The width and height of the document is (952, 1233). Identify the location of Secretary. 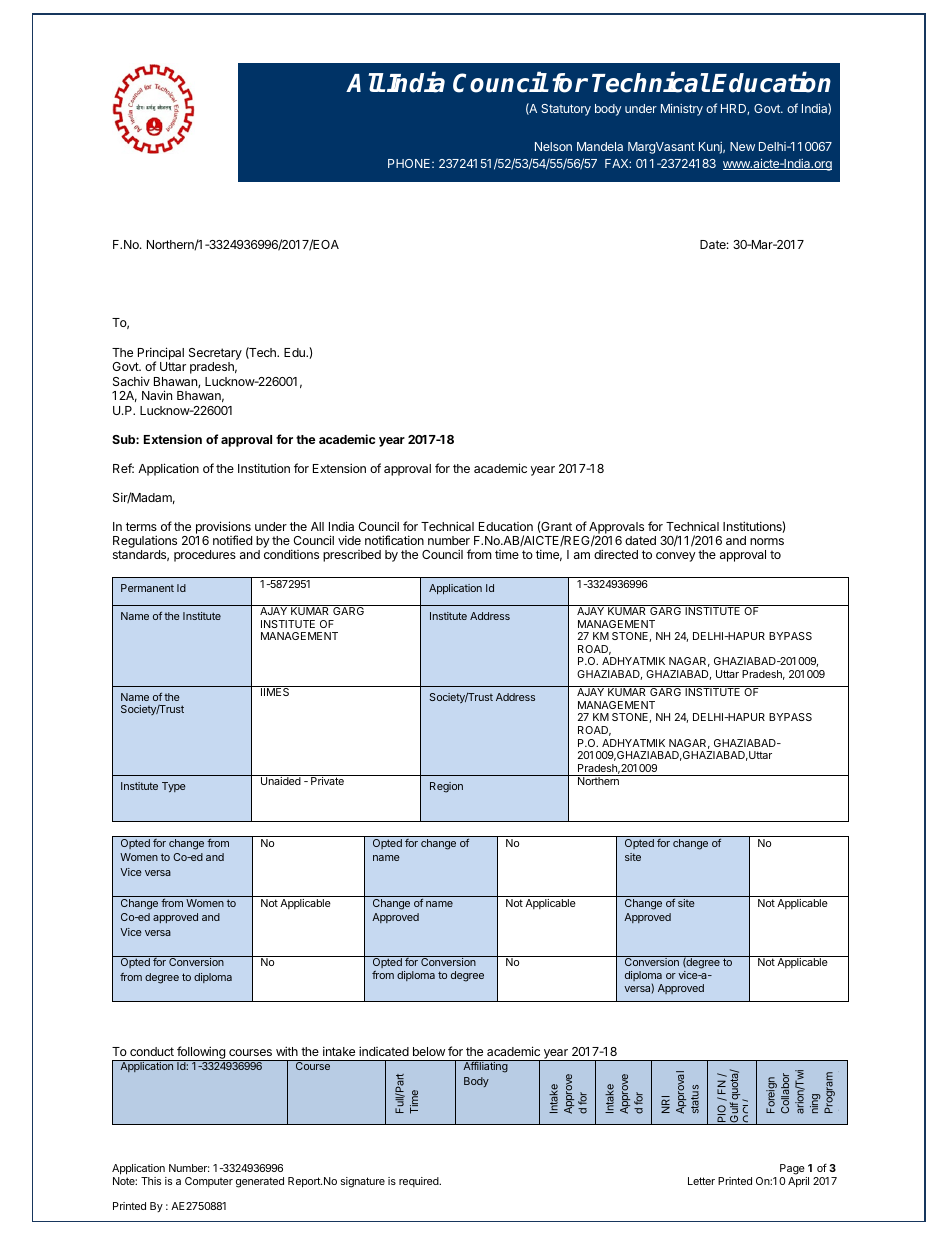
(215, 355).
